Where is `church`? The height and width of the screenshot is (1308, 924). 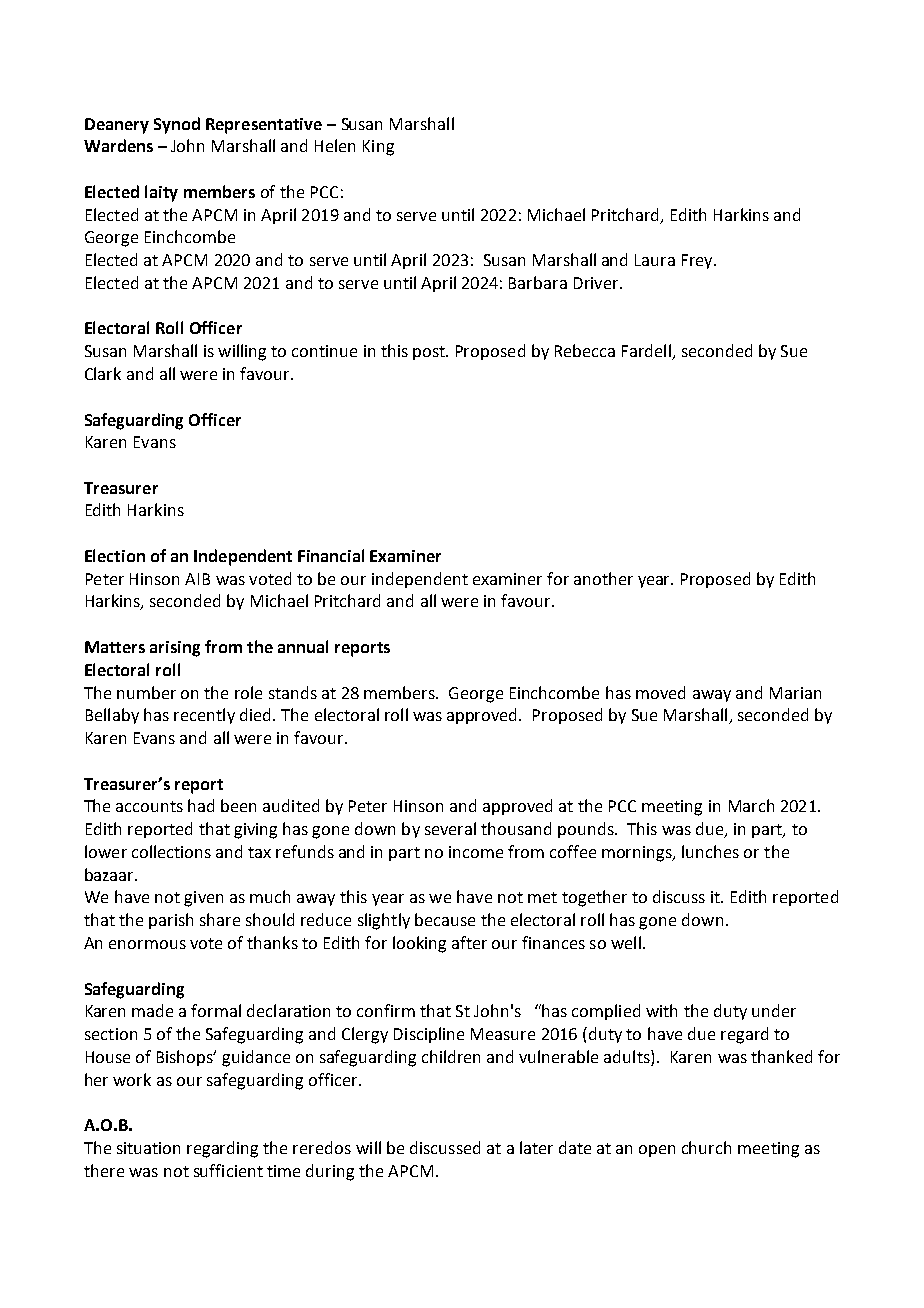
church is located at coordinates (706, 1147).
